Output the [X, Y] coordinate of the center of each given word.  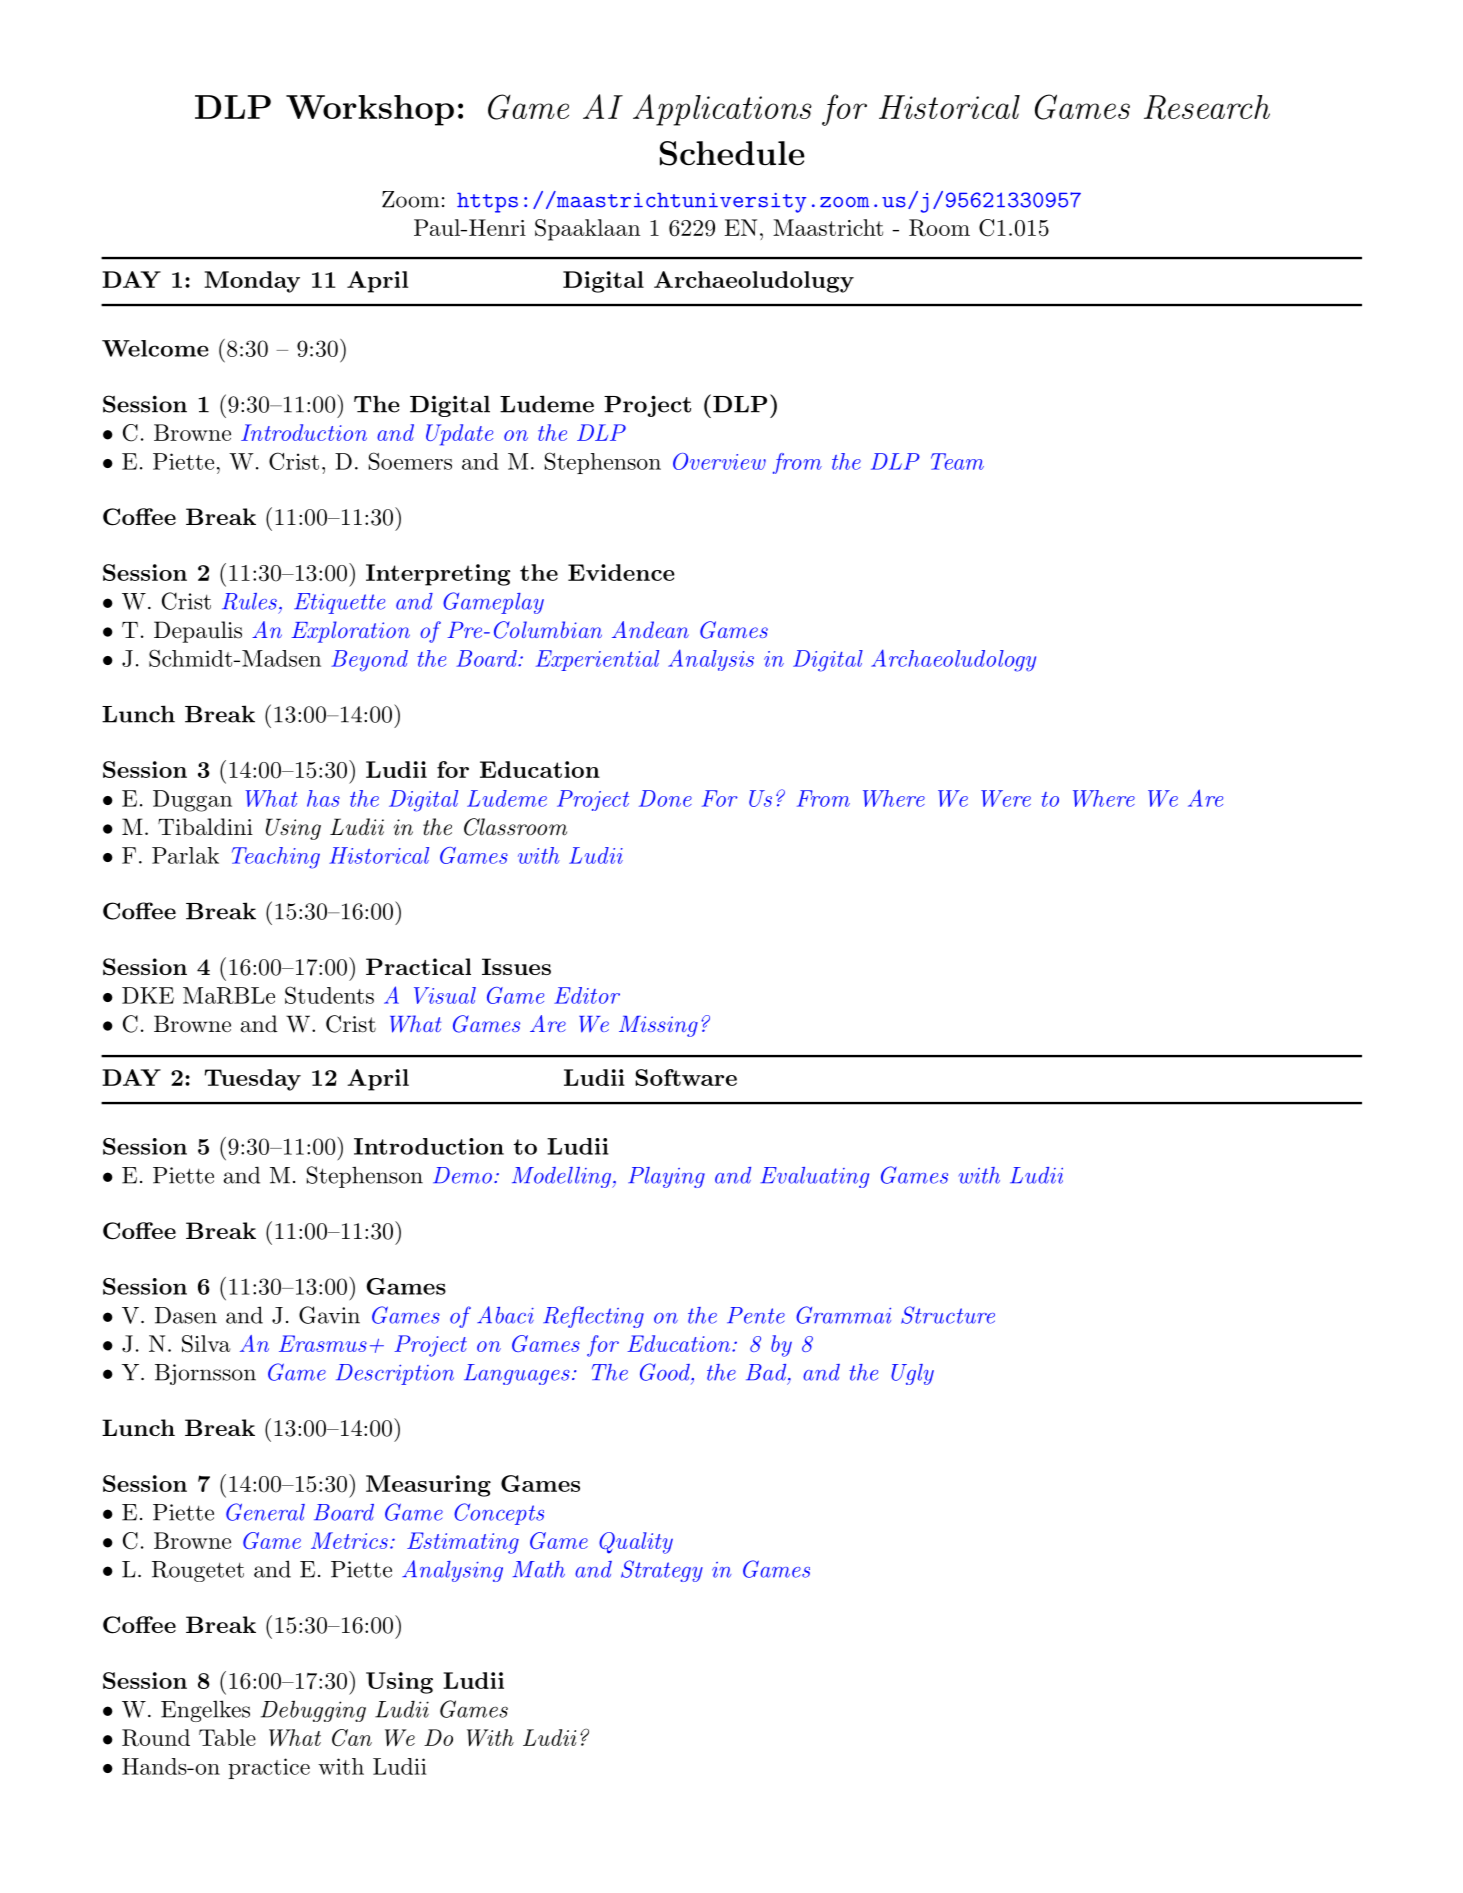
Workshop [370, 110]
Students [329, 995]
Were [1006, 798]
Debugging [313, 1711]
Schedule [732, 153]
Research [1207, 107]
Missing [658, 1026]
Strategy [662, 1571]
